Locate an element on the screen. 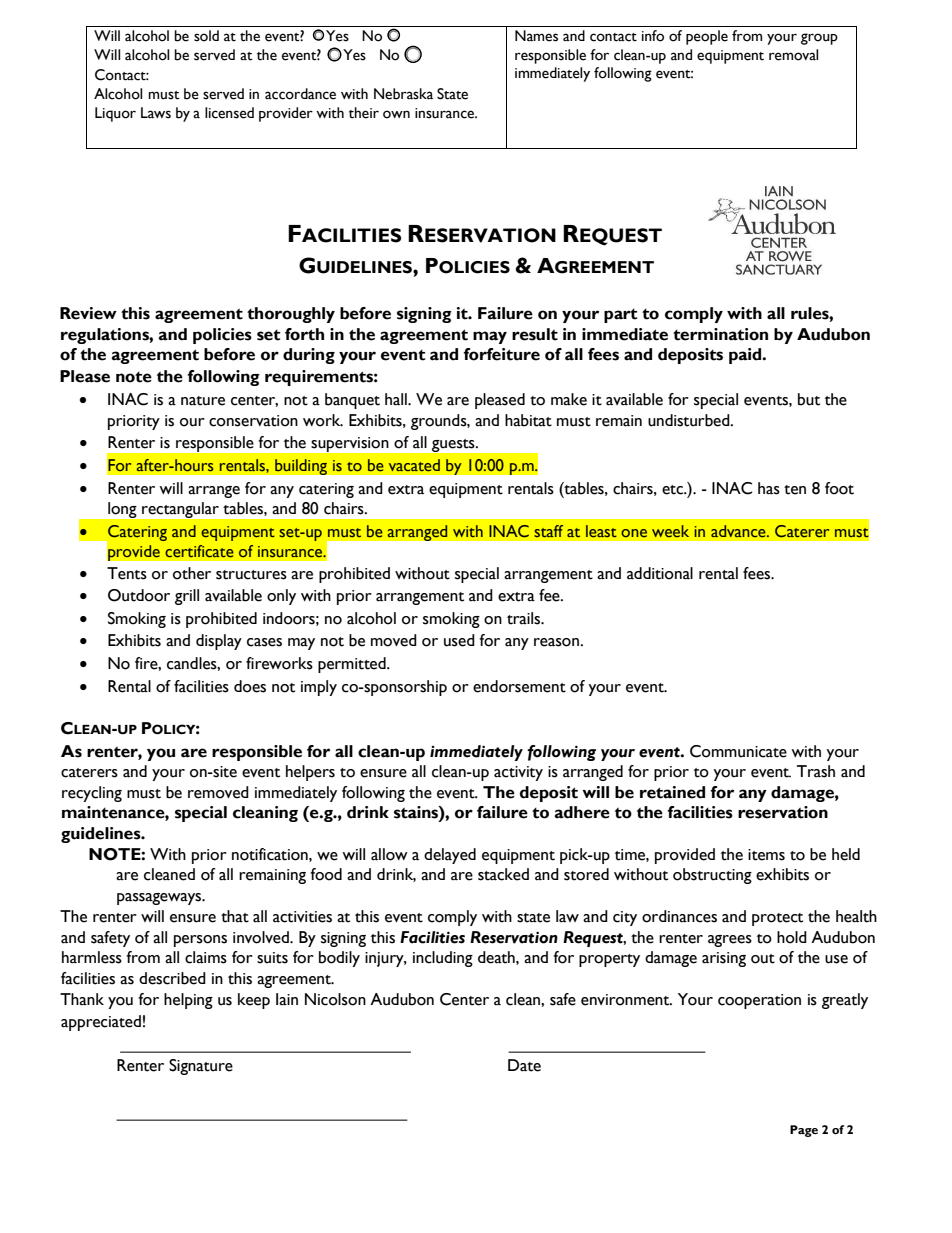 Image resolution: width=952 pixels, height=1233 pixels. removal is located at coordinates (793, 55).
